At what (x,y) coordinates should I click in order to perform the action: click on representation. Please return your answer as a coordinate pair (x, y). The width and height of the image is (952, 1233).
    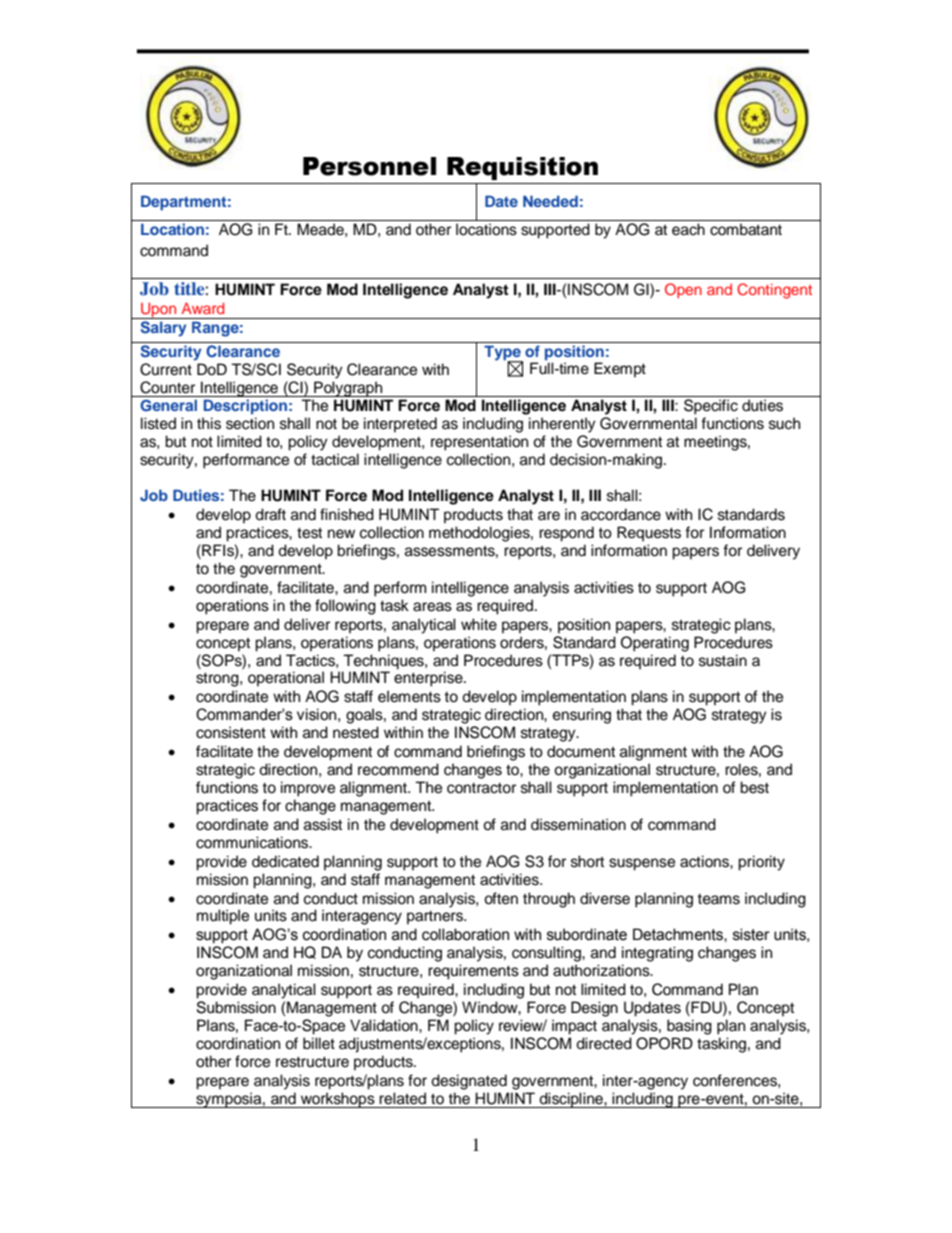
    Looking at the image, I should click on (479, 443).
